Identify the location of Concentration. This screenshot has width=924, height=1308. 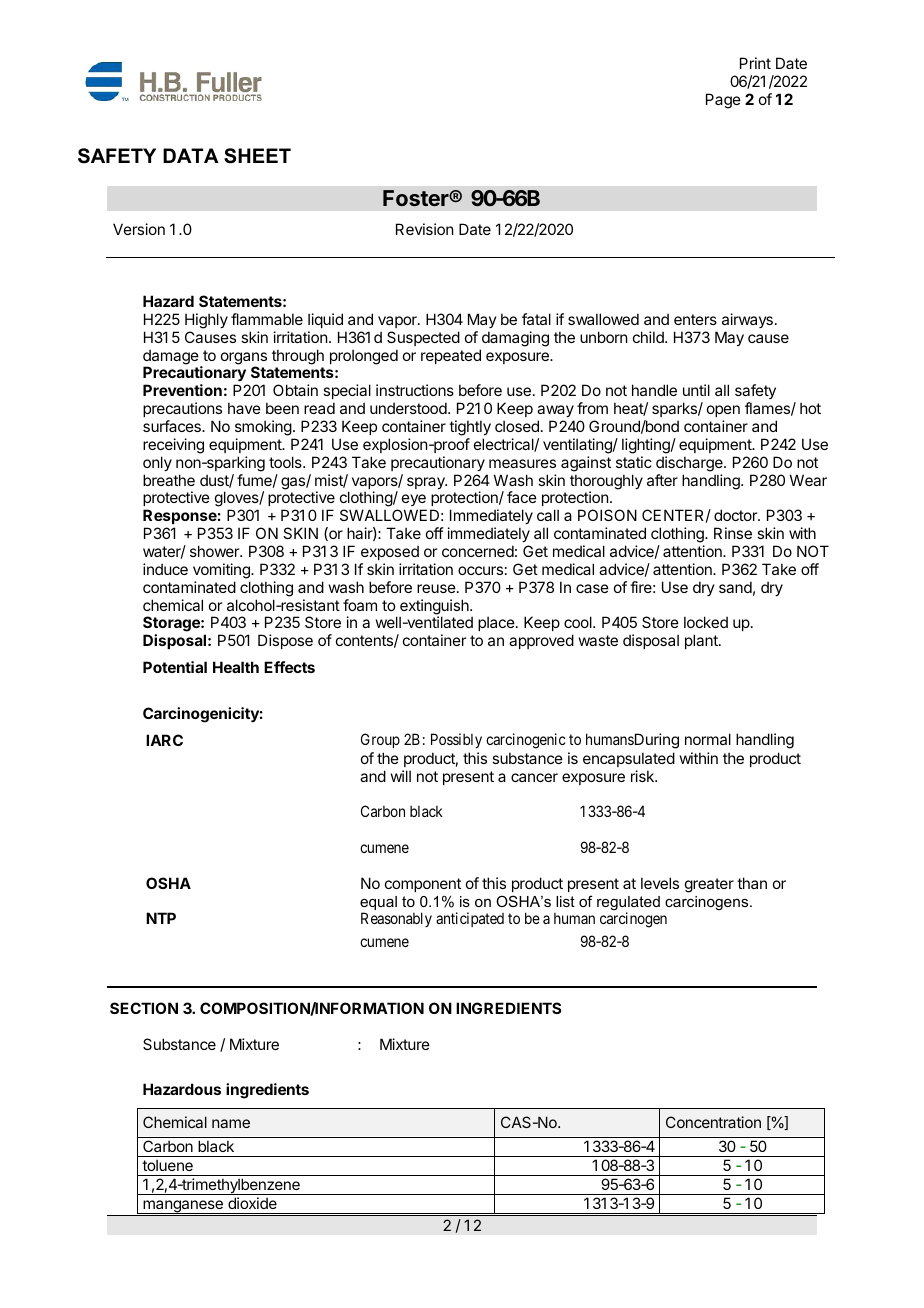
(713, 1122).
